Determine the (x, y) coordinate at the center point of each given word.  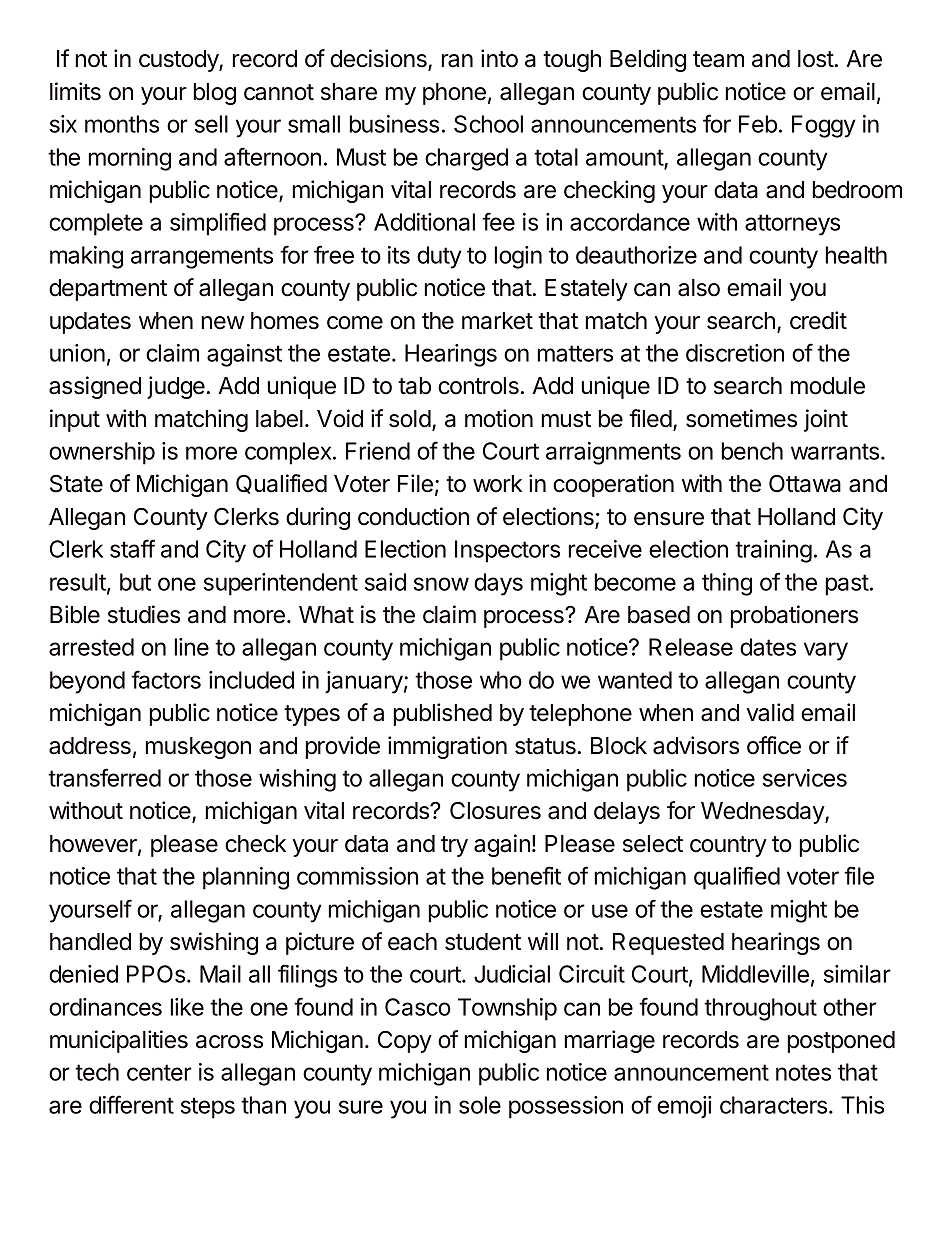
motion (499, 418)
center (159, 1072)
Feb (758, 124)
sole (480, 1105)
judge (176, 387)
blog (214, 94)
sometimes (741, 418)
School (488, 124)
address (90, 746)
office (774, 745)
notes (803, 1072)
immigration (447, 747)
